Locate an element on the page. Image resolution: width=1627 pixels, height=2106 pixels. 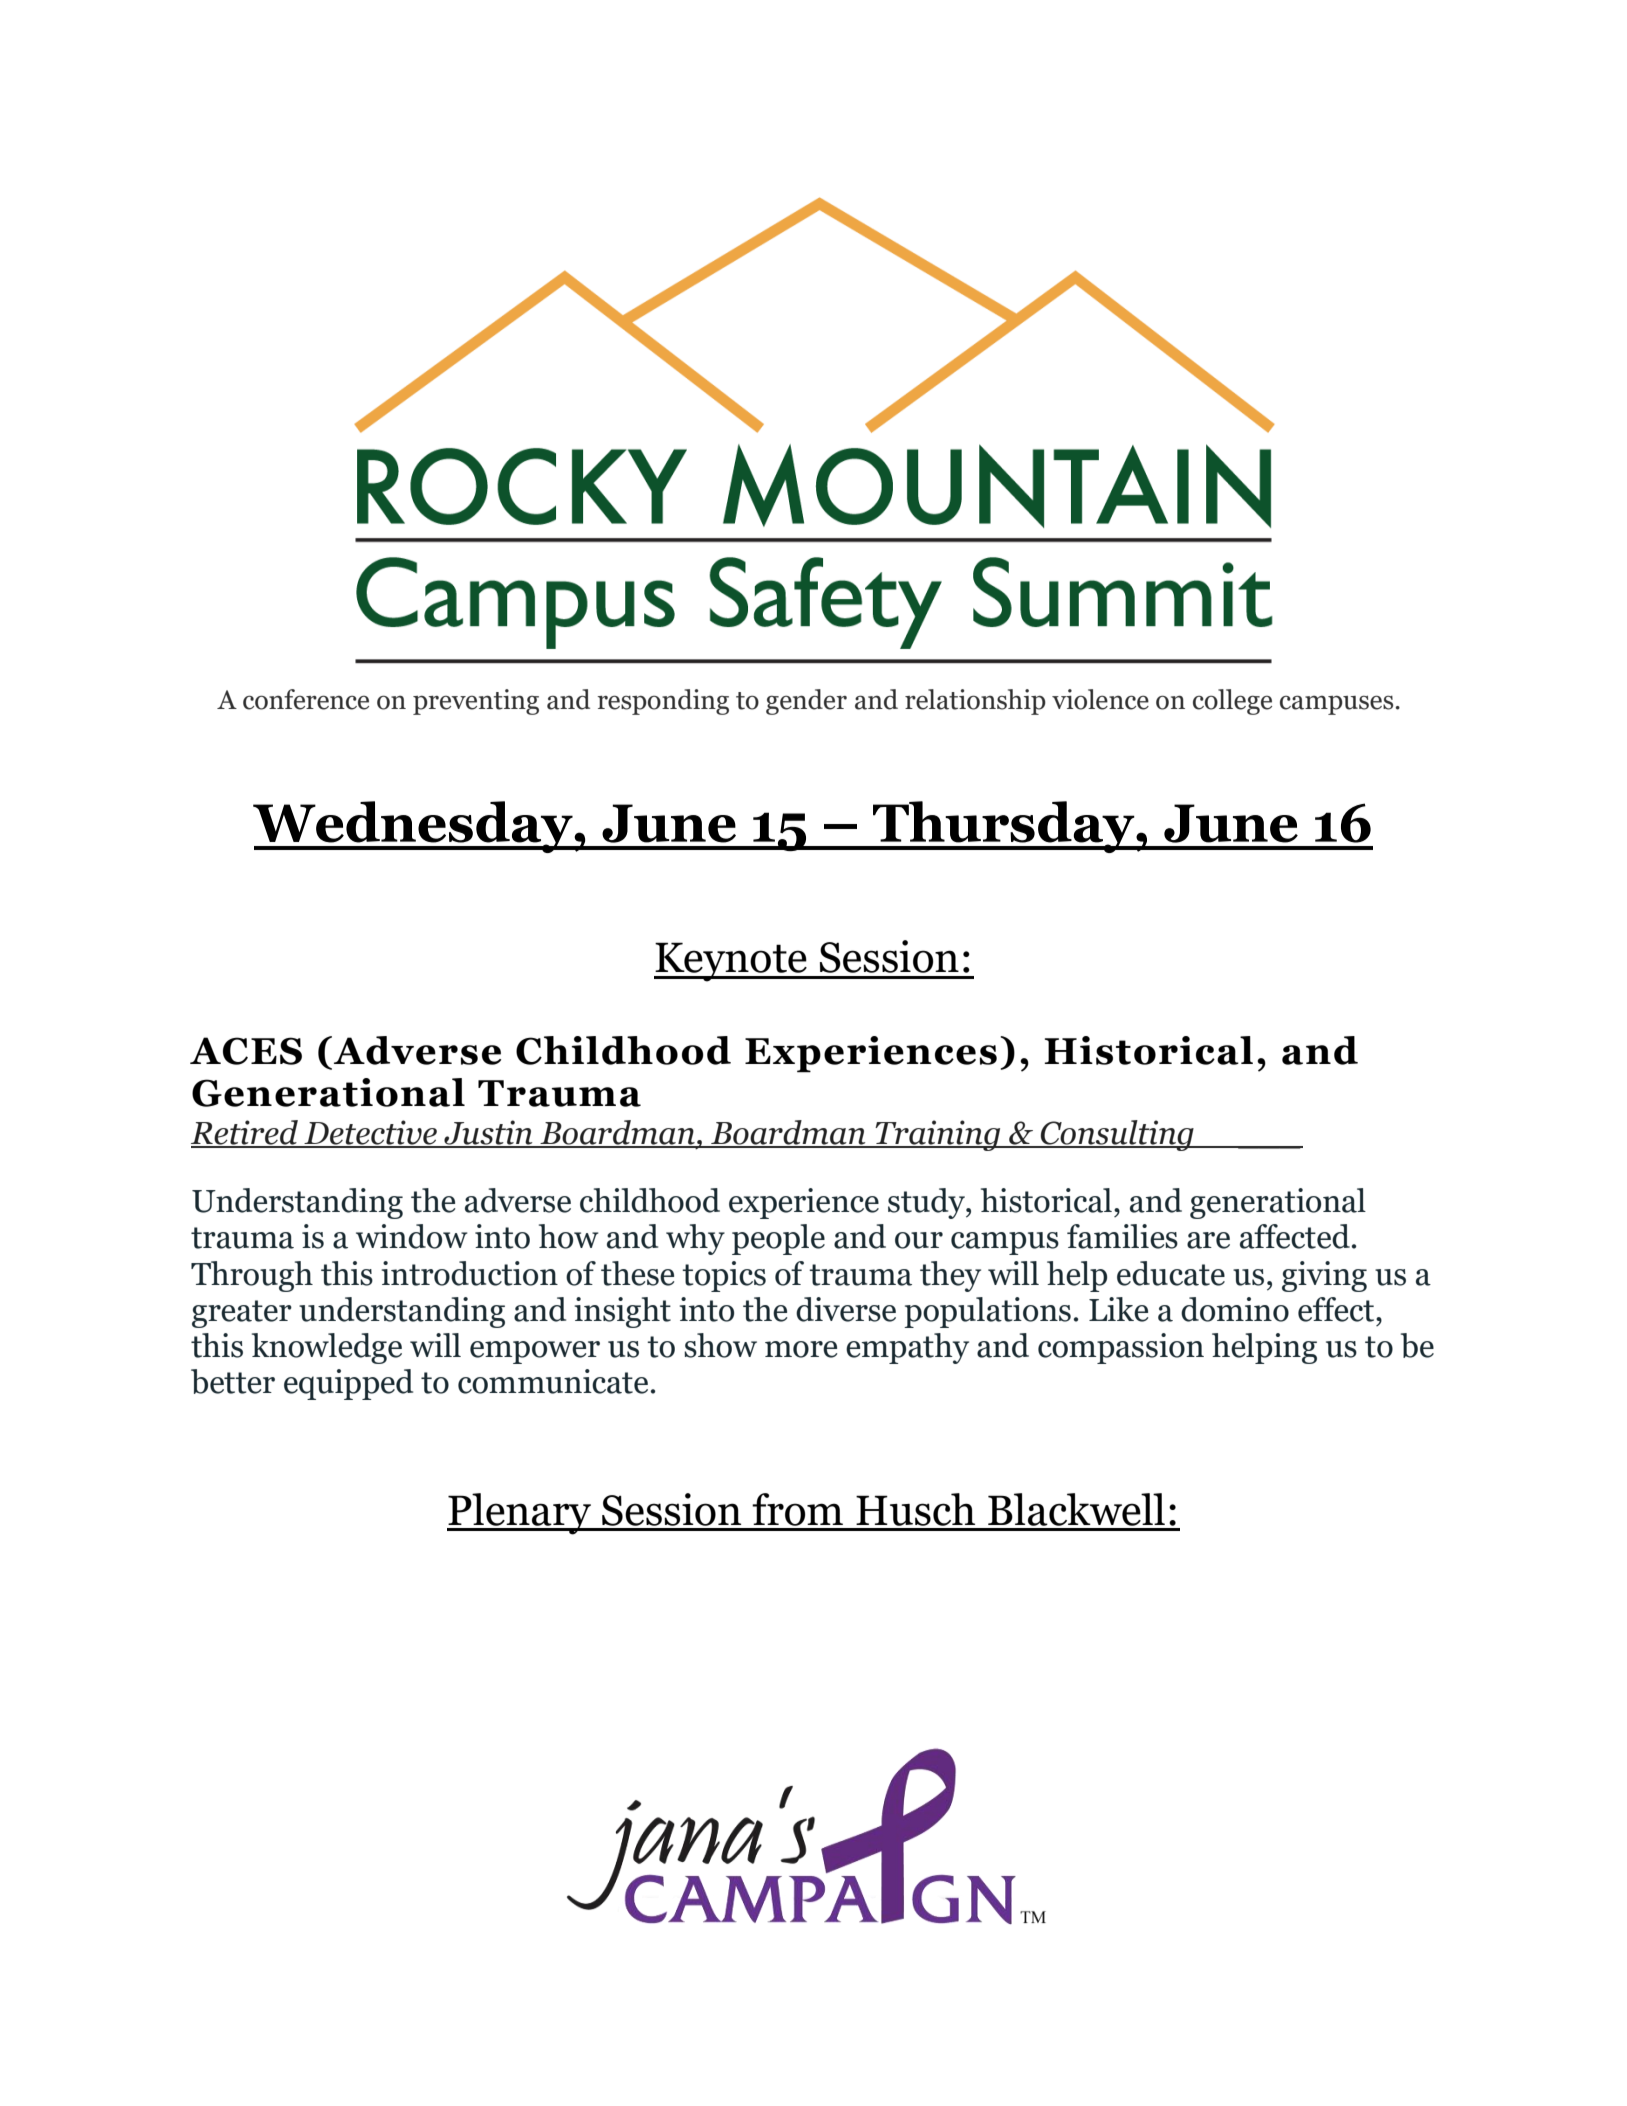
are is located at coordinates (1208, 1240).
